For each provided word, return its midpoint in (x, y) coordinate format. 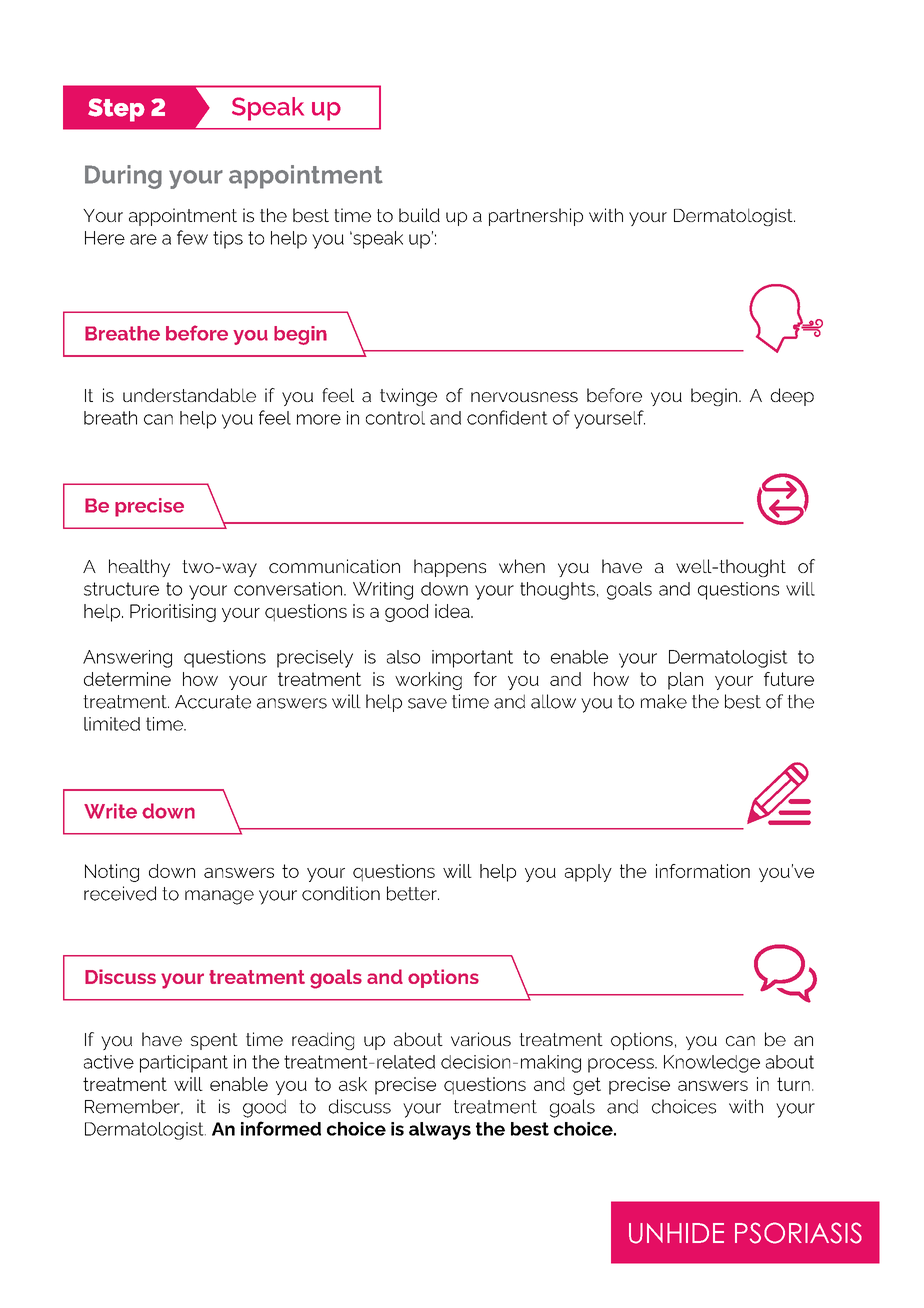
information (703, 871)
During (123, 177)
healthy (139, 568)
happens (450, 568)
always (440, 1131)
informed (281, 1128)
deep (792, 397)
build (419, 215)
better (413, 893)
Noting (112, 873)
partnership (536, 217)
